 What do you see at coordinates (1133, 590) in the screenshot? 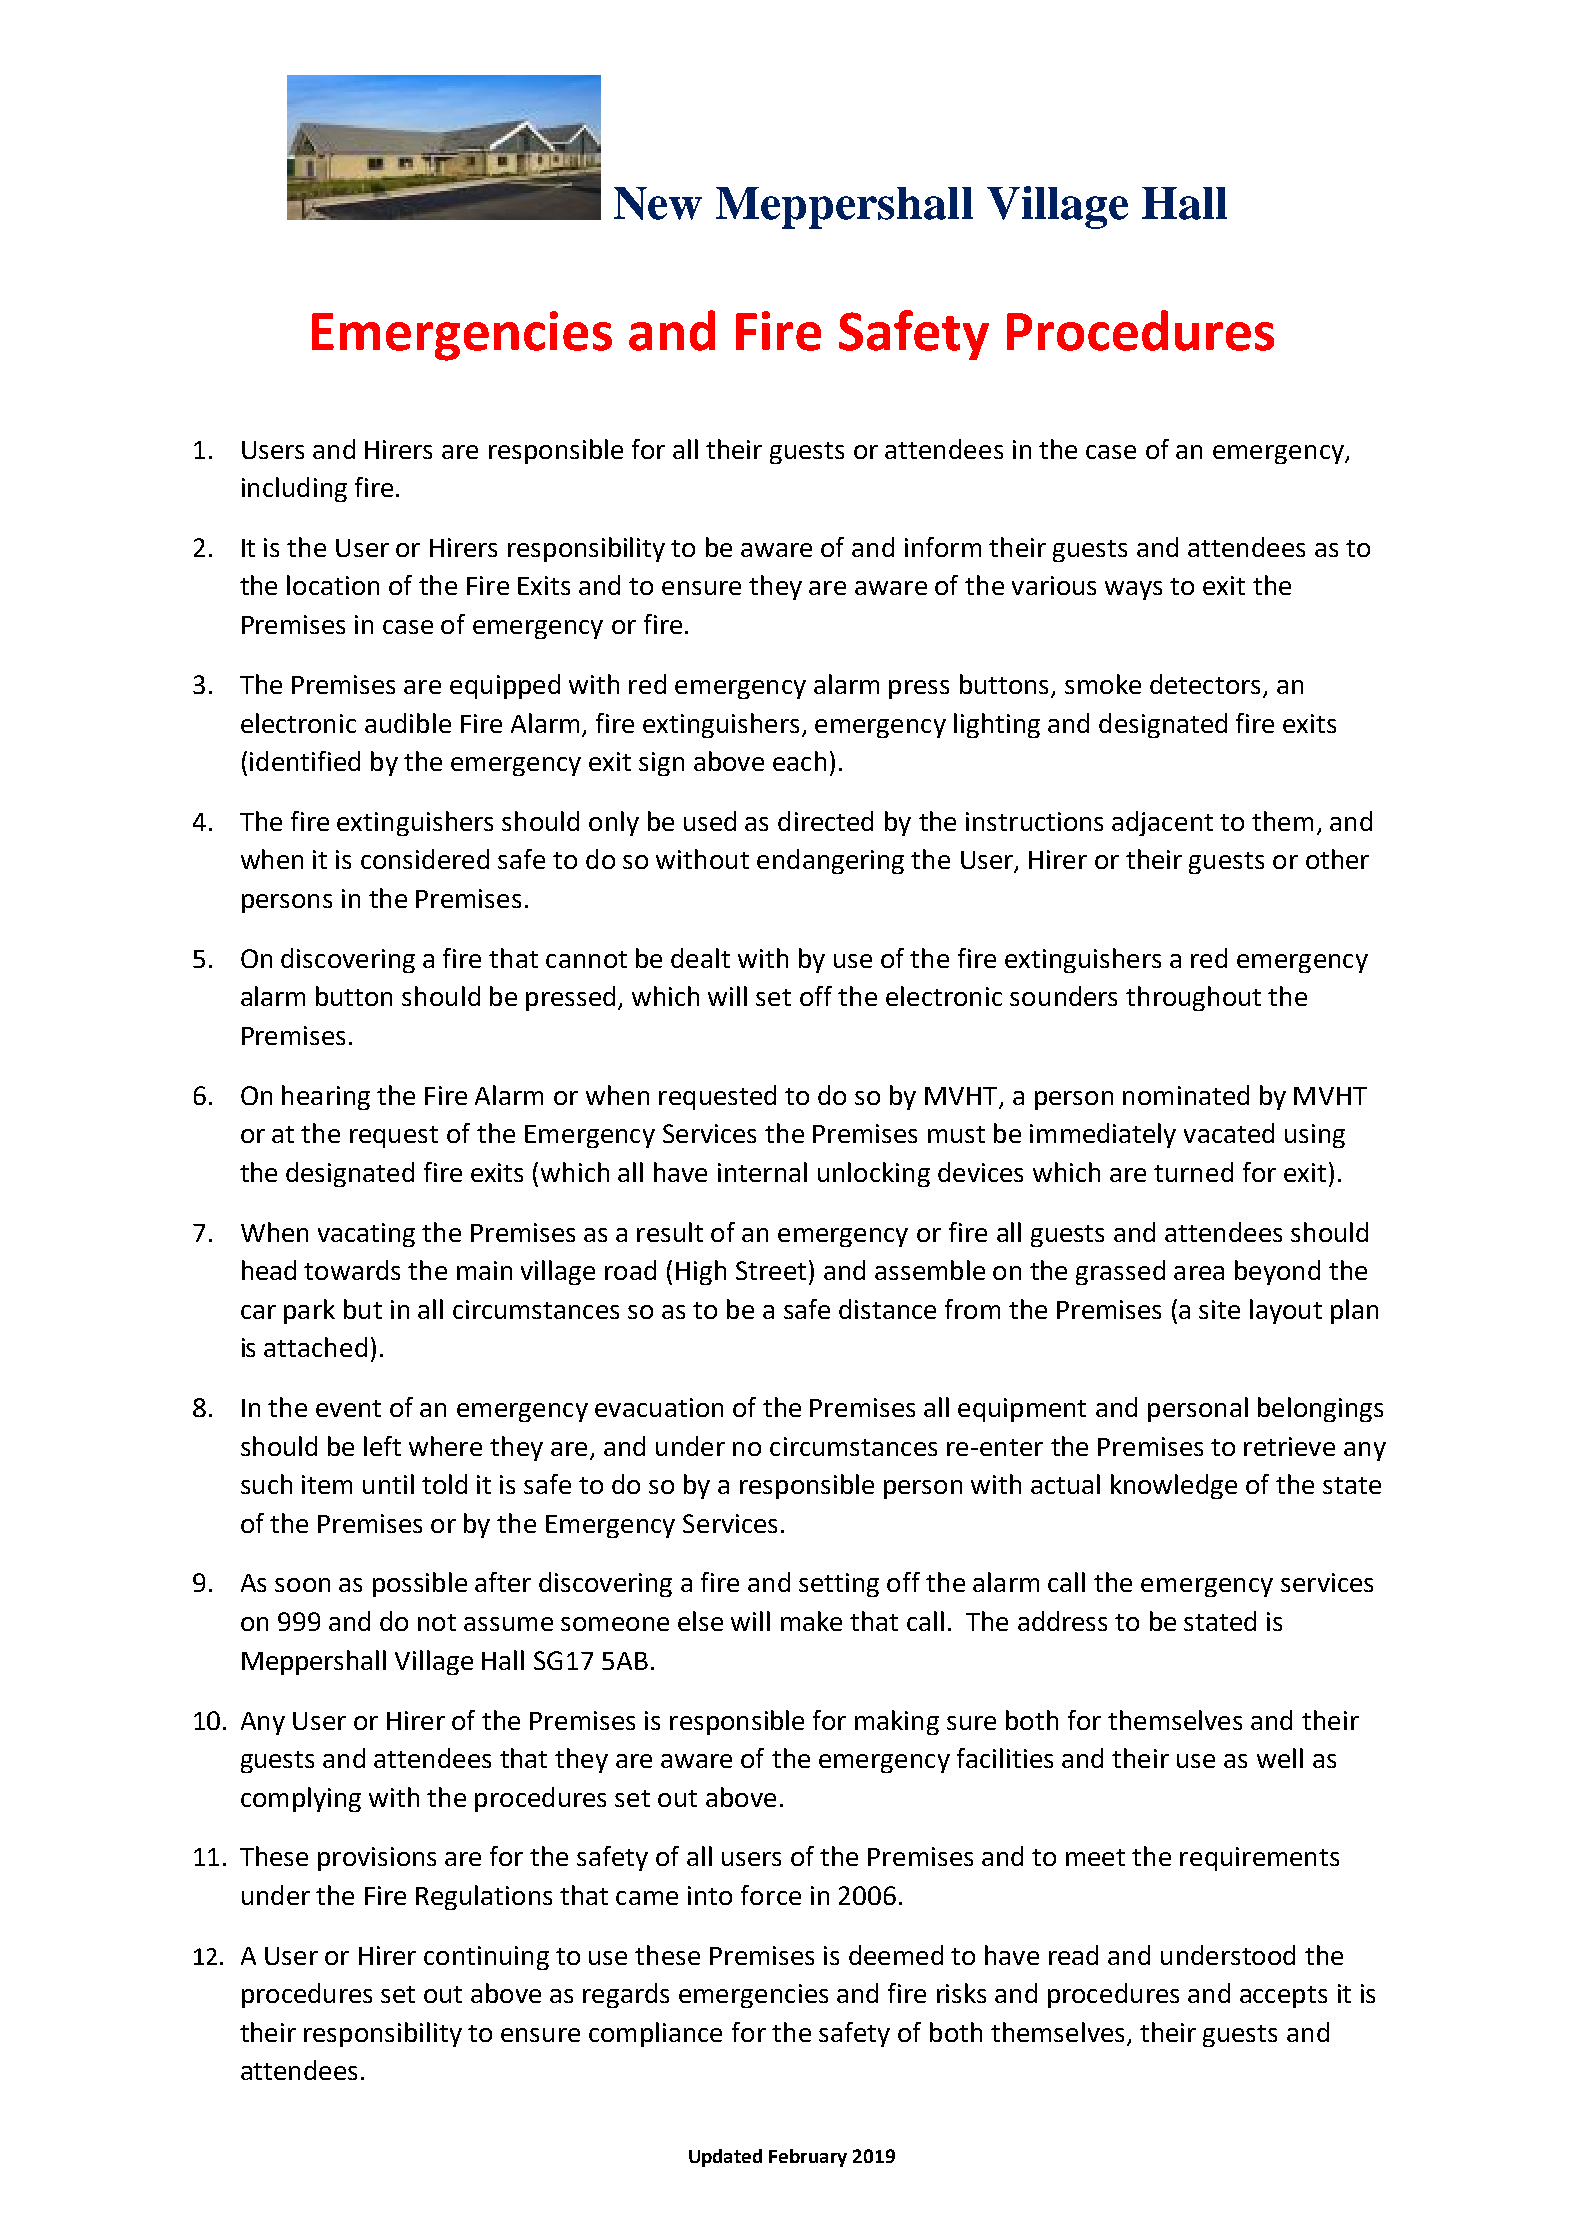
I see `ways` at bounding box center [1133, 590].
